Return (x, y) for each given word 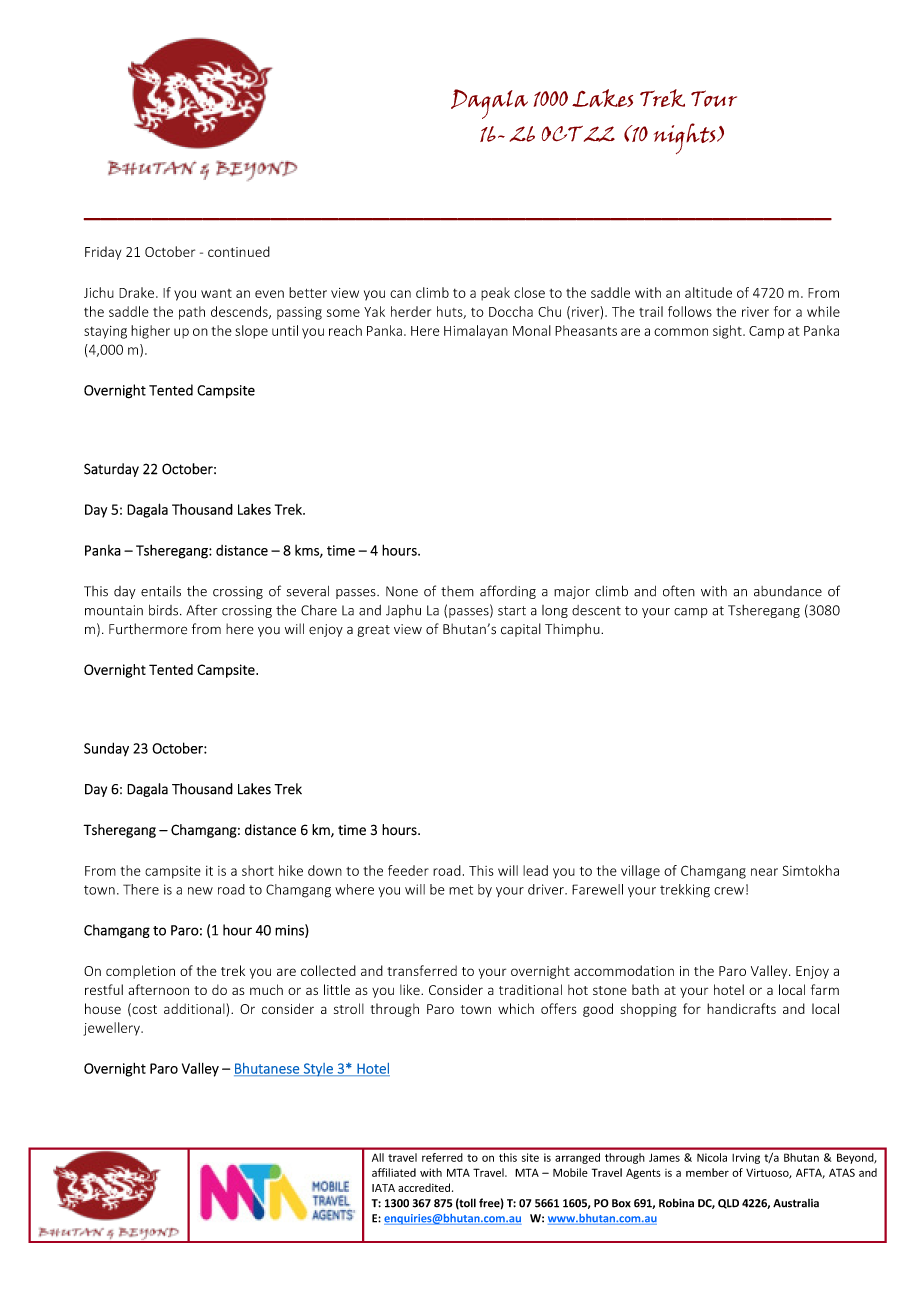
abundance (788, 591)
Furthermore (148, 629)
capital (521, 630)
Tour (714, 98)
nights (685, 138)
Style (318, 1070)
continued (239, 251)
